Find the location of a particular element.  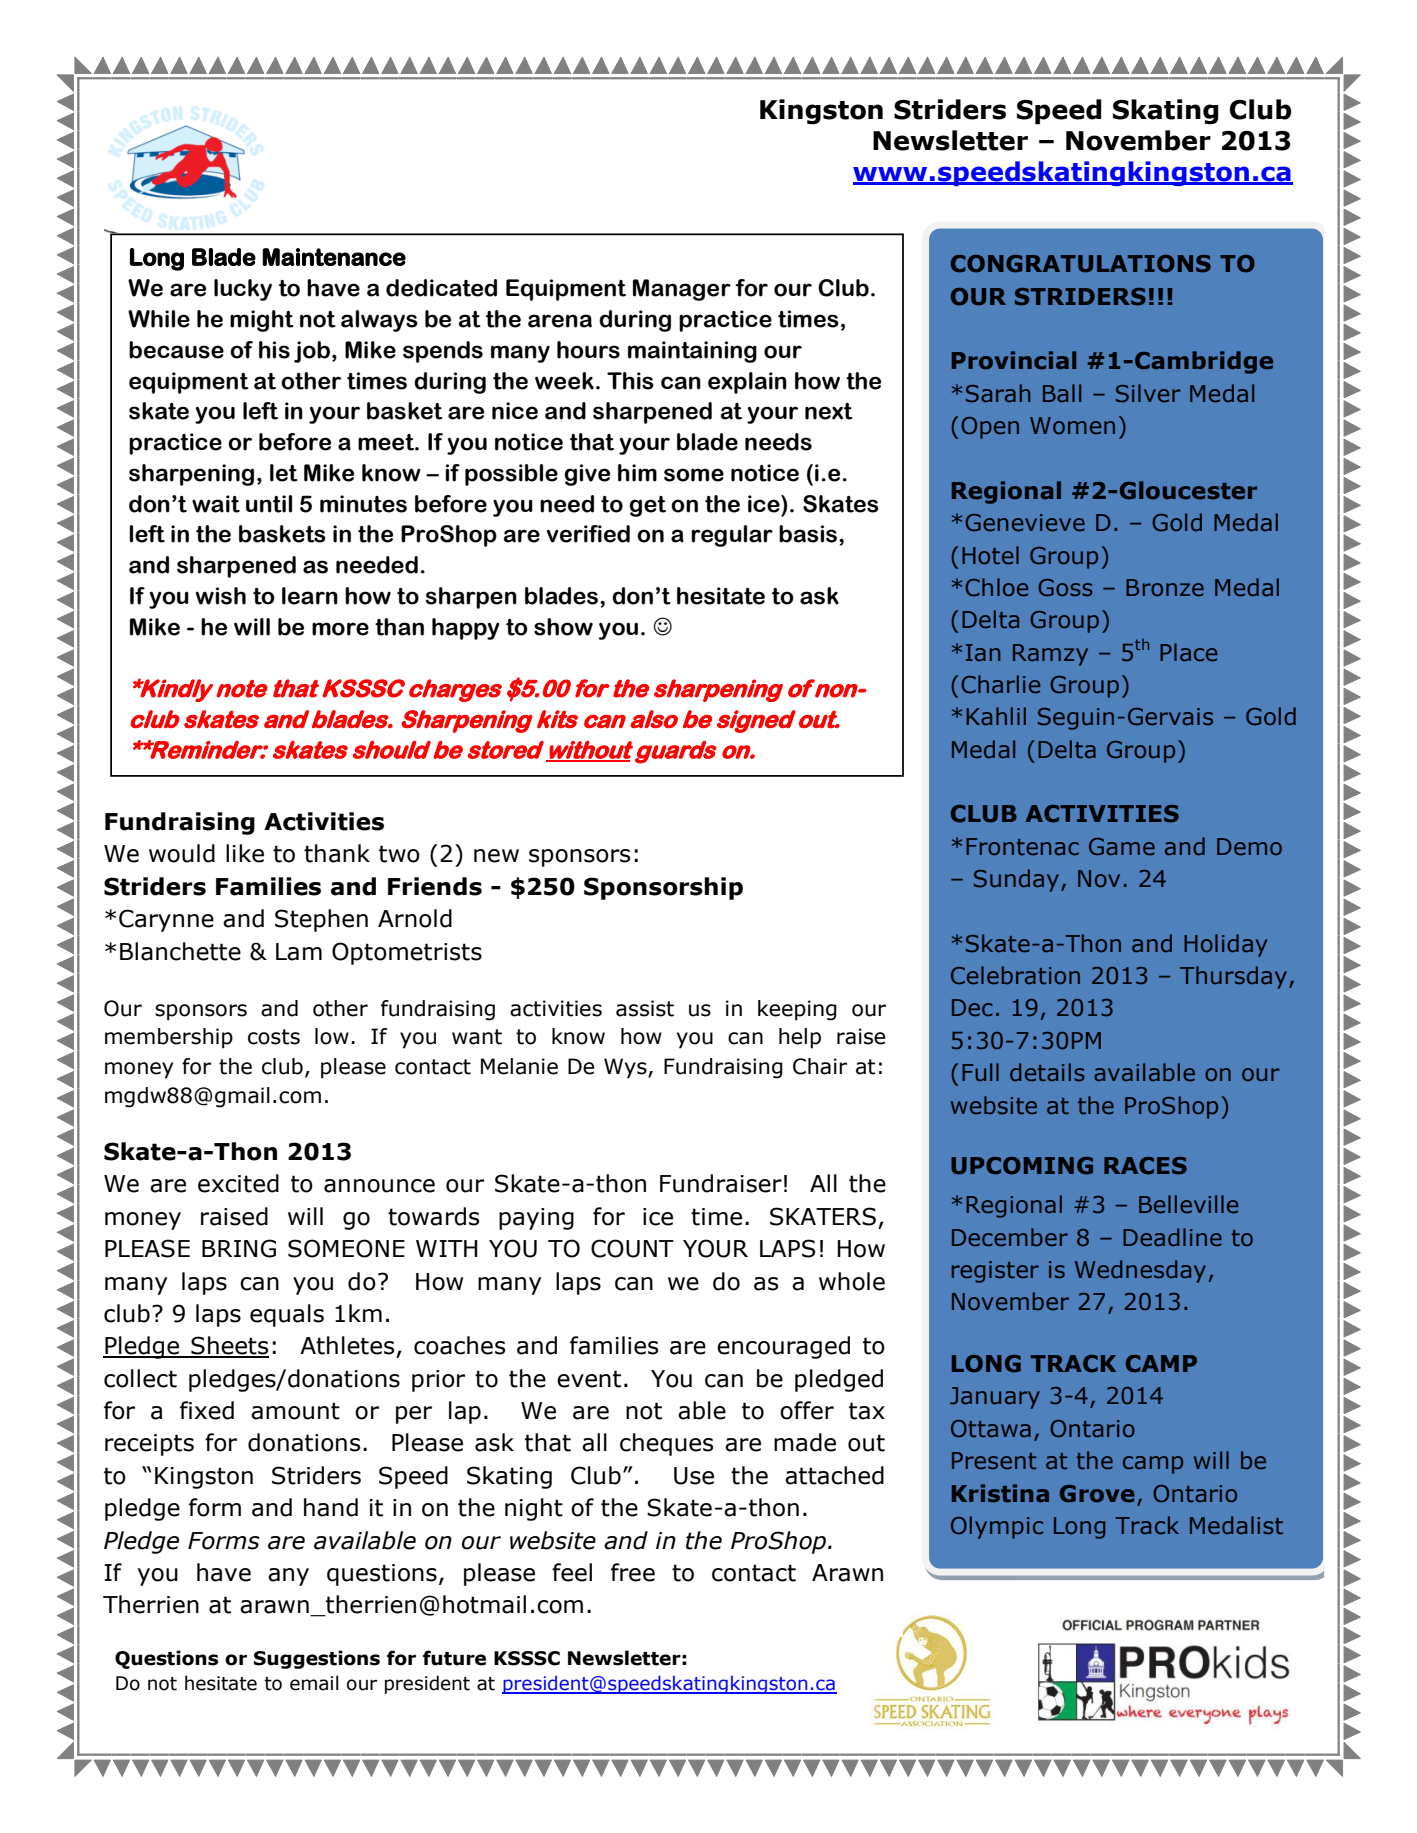

CONGRATULATIONS is located at coordinates (1081, 264).
